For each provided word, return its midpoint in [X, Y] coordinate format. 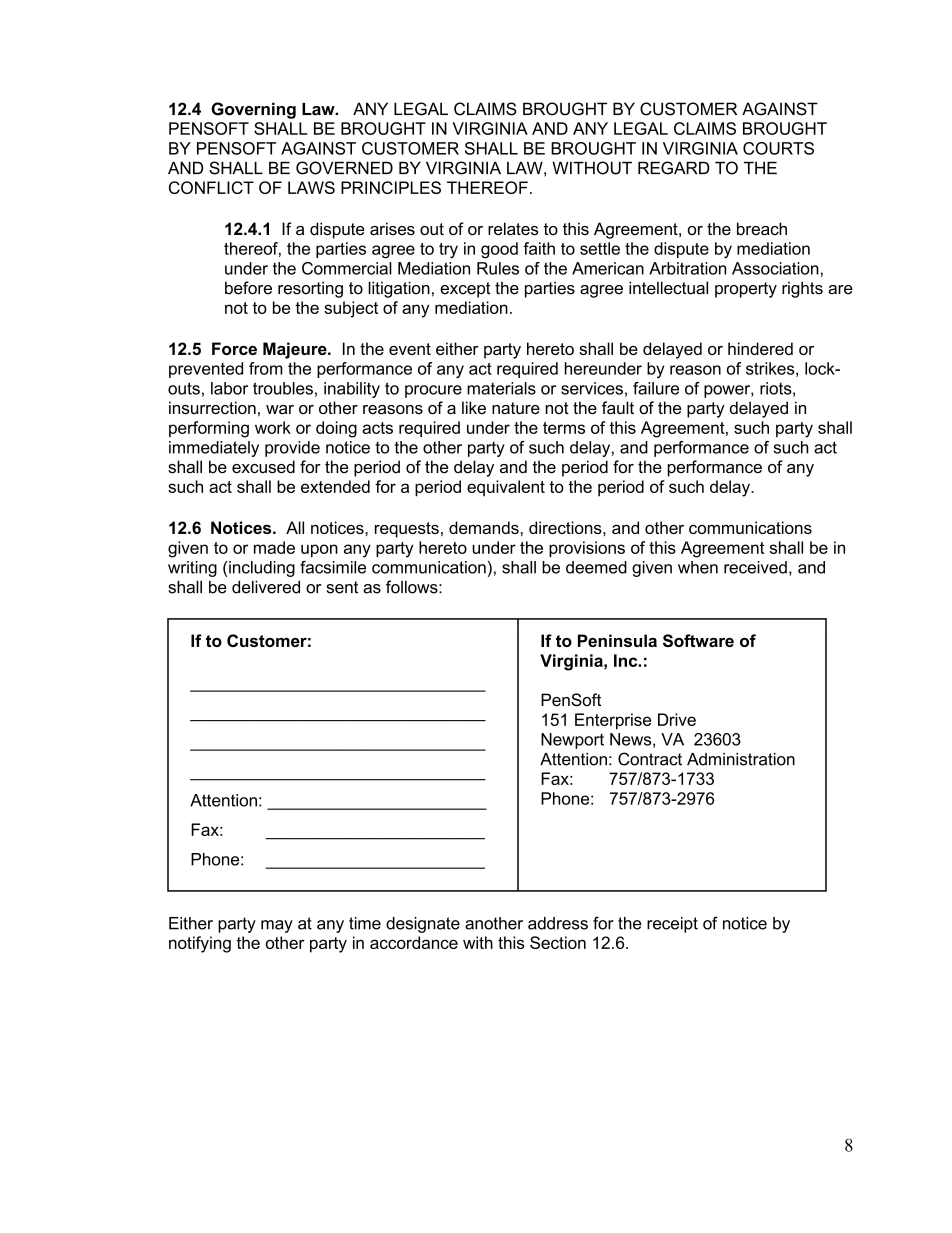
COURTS [778, 148]
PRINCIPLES [391, 187]
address [558, 923]
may [277, 926]
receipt [672, 925]
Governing [253, 110]
